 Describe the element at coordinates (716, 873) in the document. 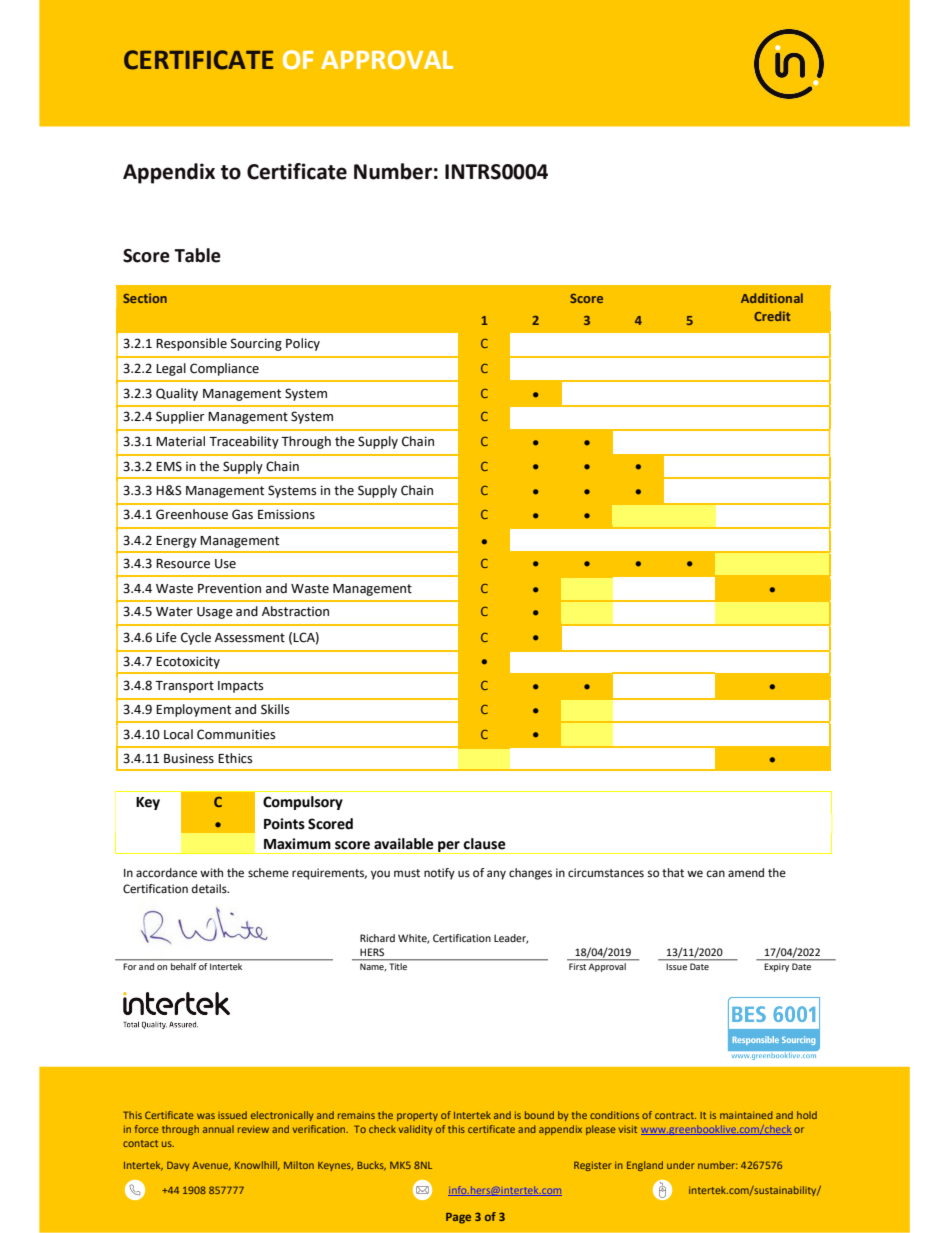

I see `can` at that location.
